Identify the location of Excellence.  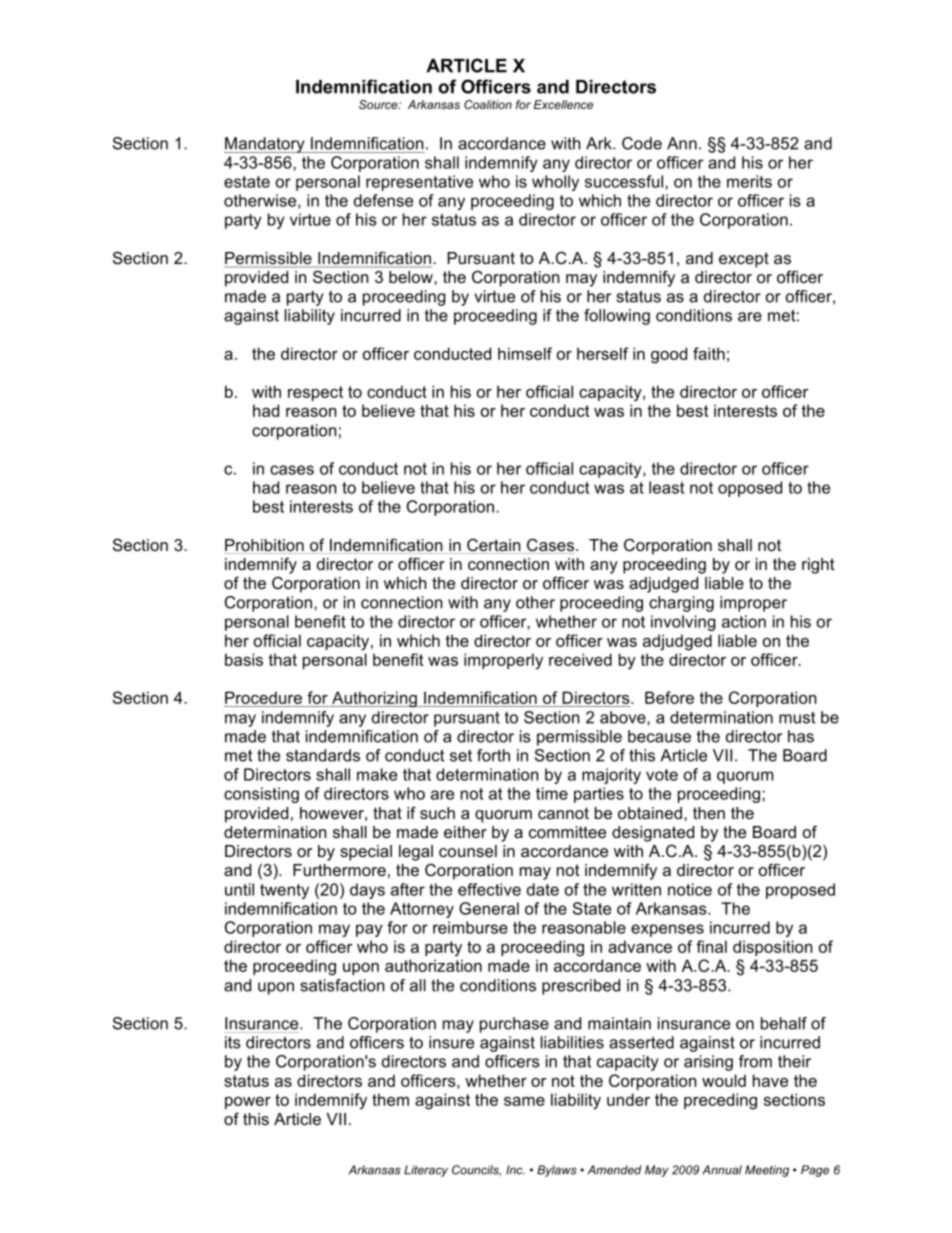
(563, 104).
